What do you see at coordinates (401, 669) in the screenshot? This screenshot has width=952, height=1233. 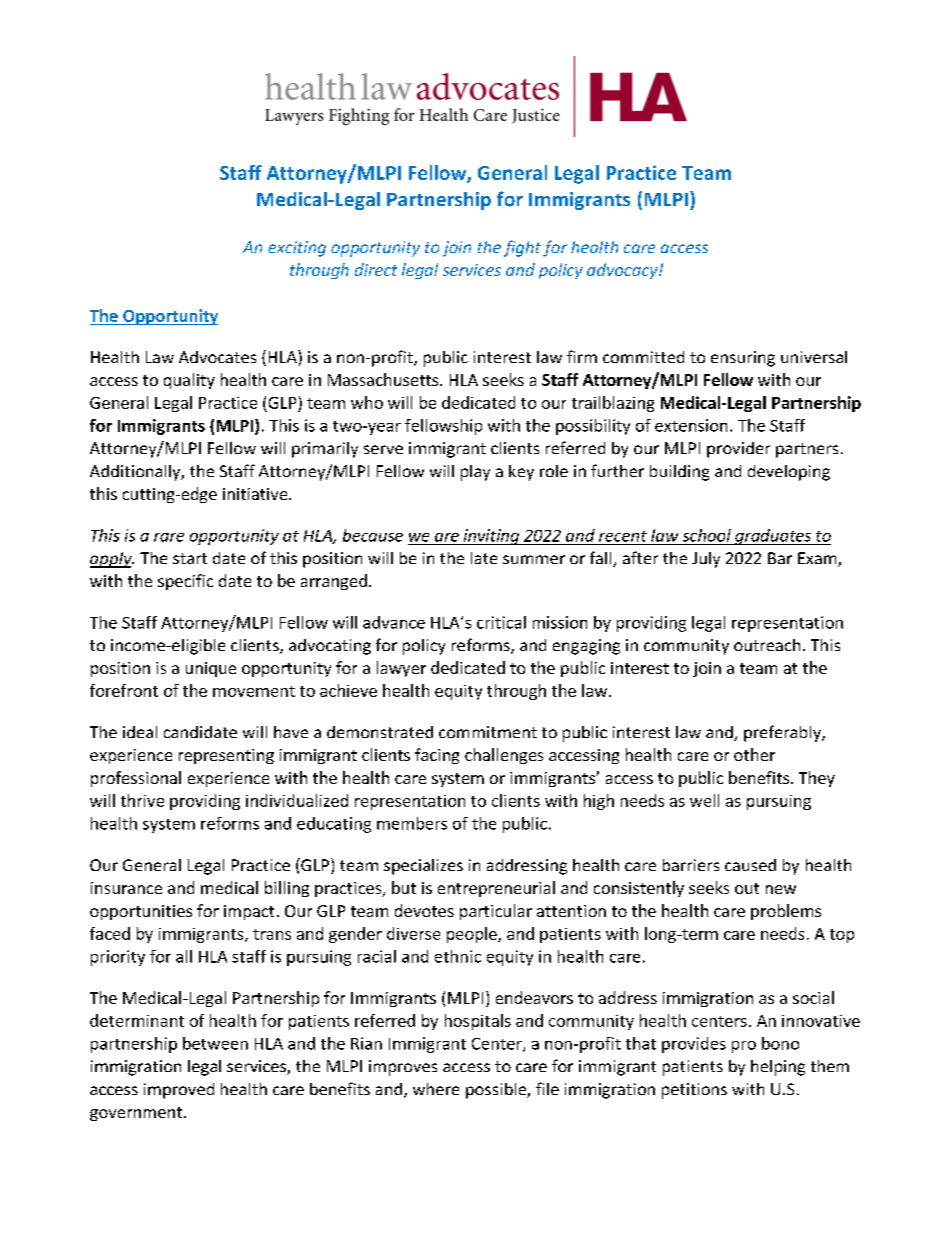 I see `lawyer` at bounding box center [401, 669].
